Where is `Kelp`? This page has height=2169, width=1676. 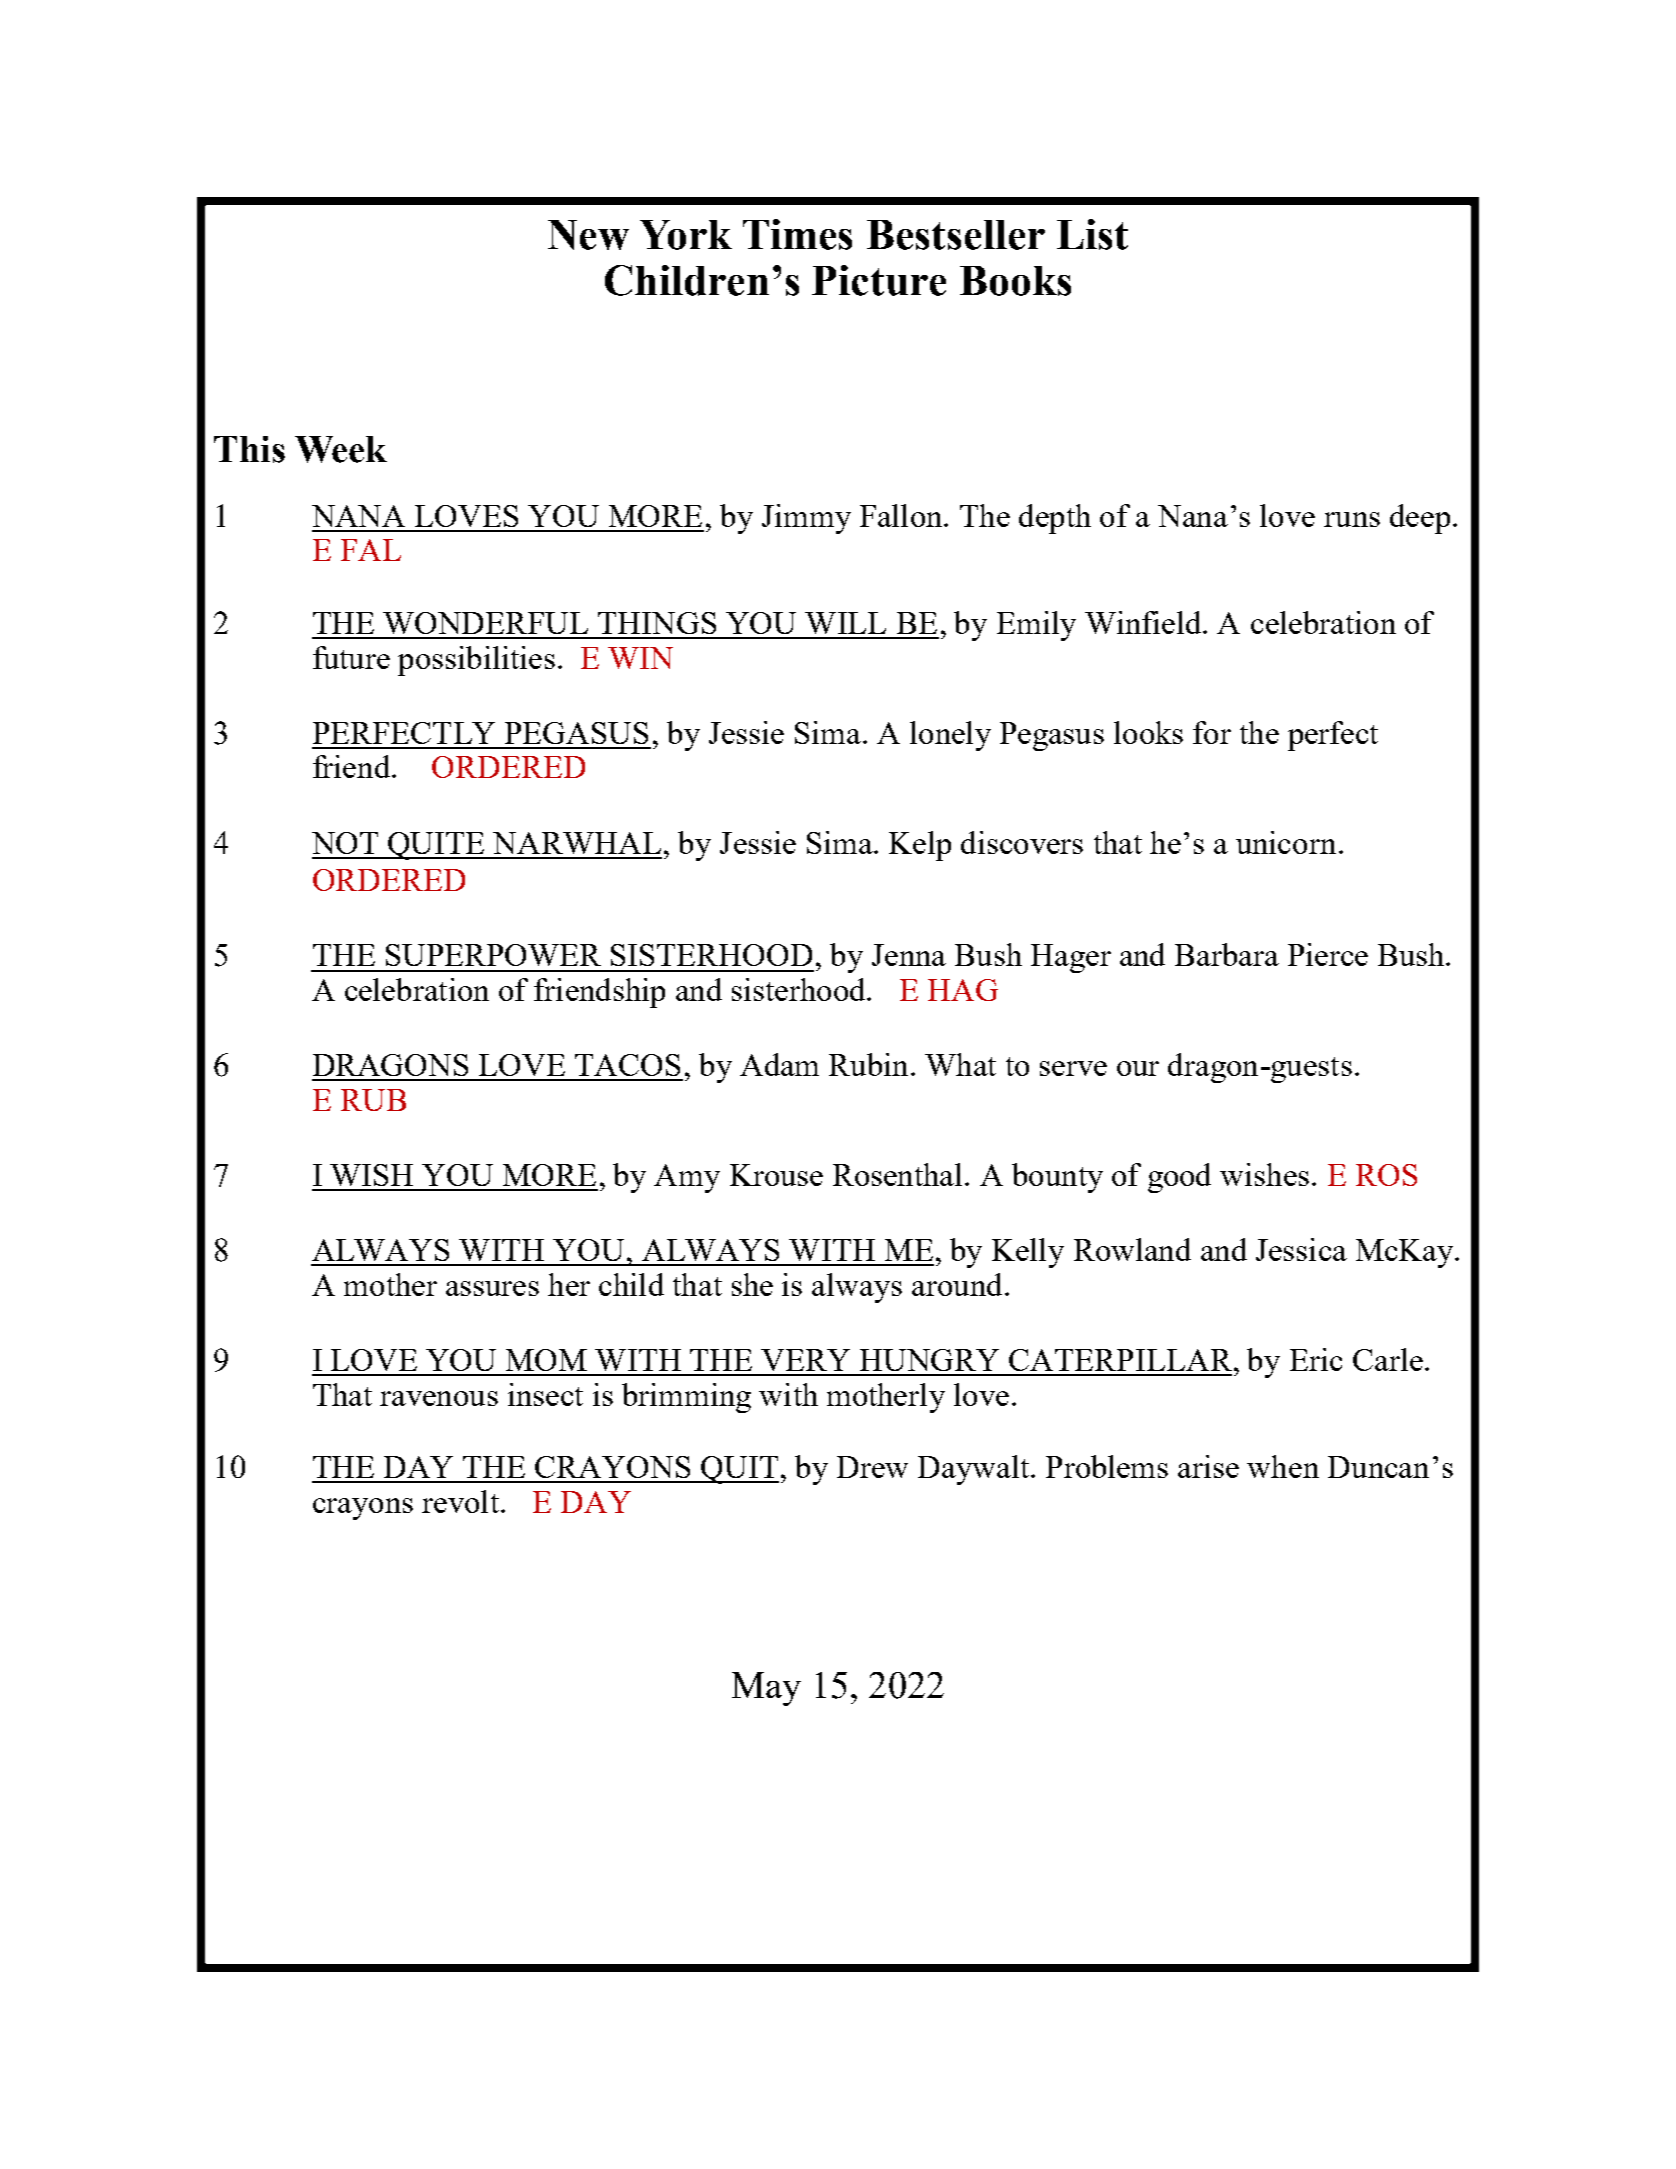 Kelp is located at coordinates (920, 846).
